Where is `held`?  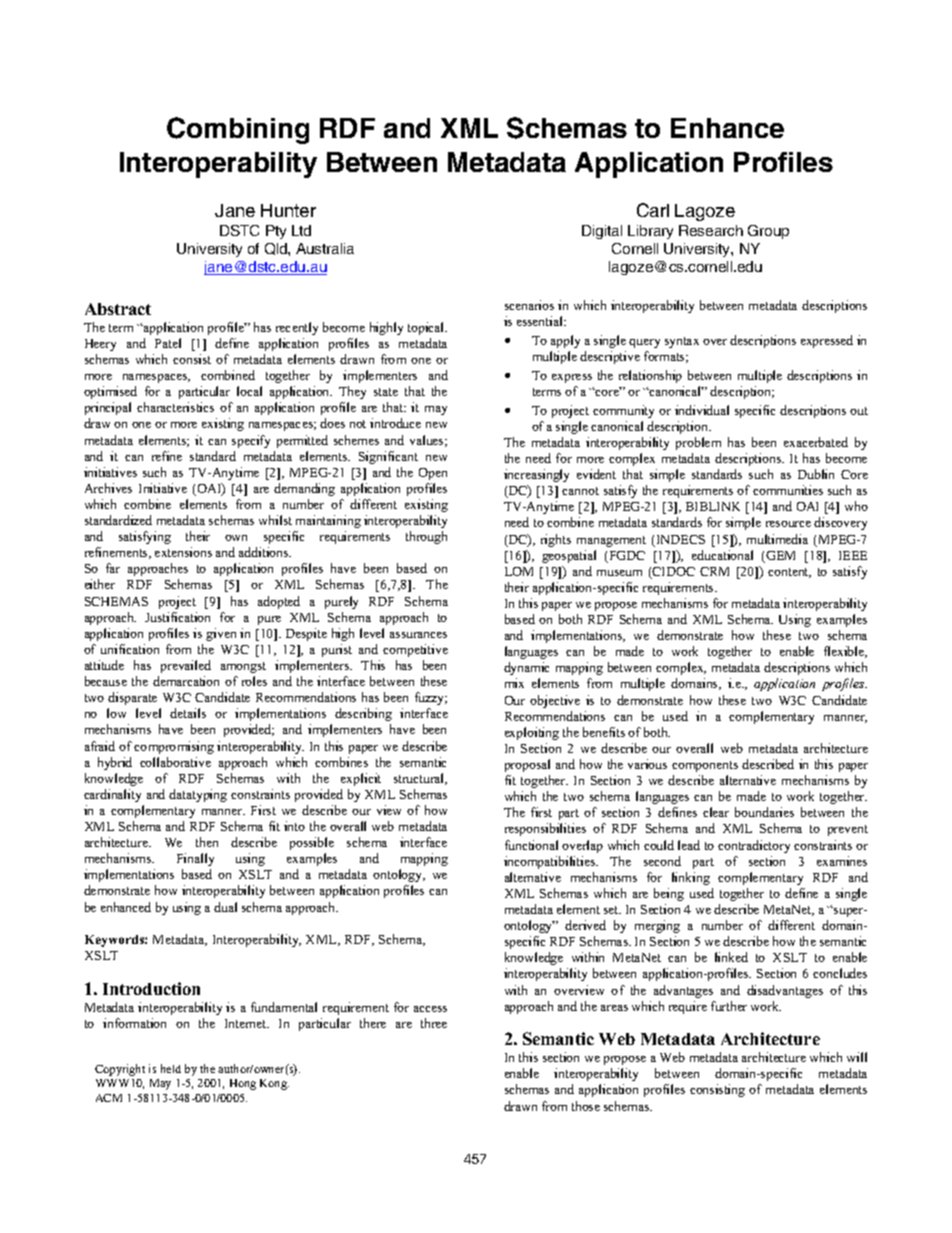 held is located at coordinates (171, 1068).
